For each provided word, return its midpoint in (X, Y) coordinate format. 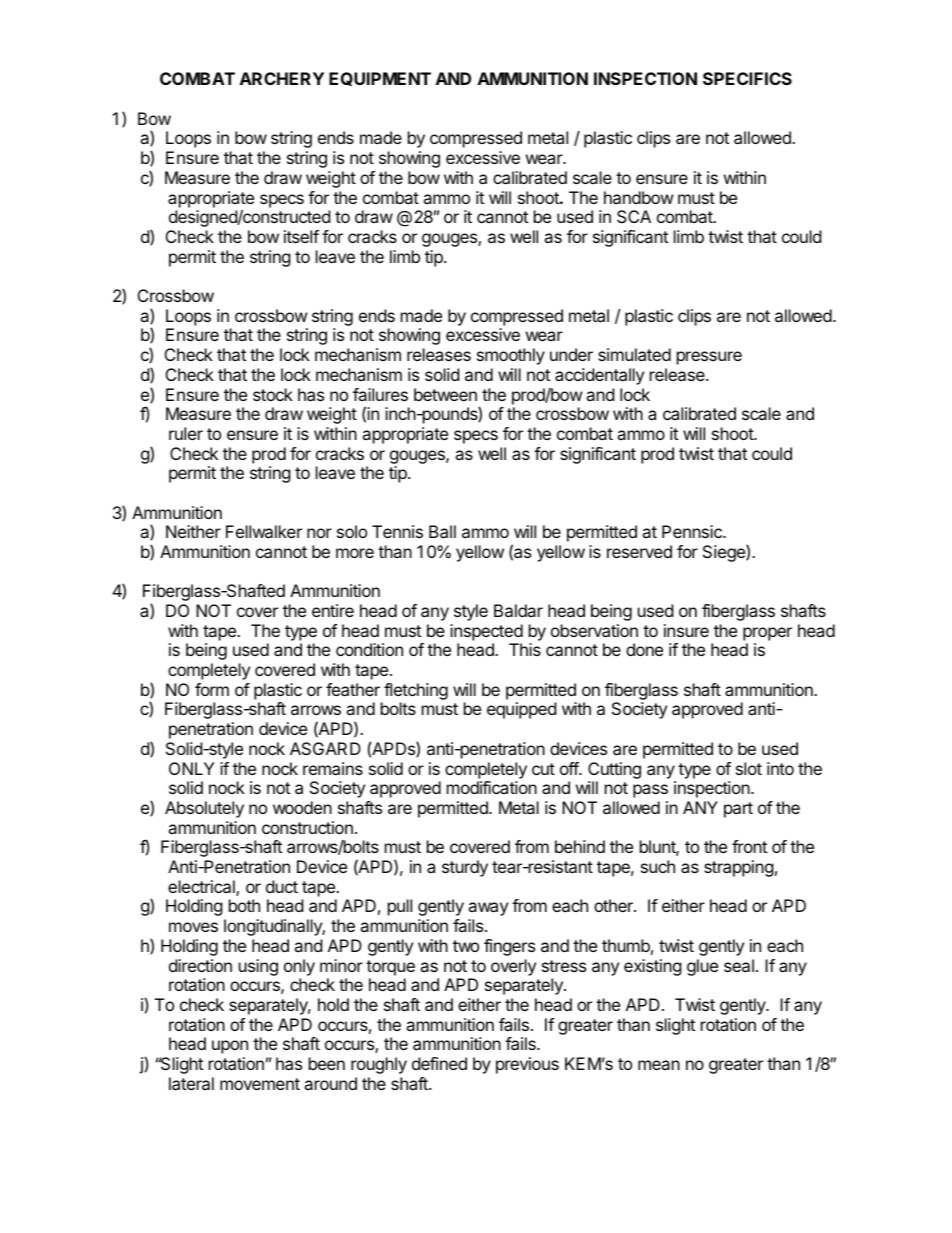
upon (230, 1047)
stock (273, 394)
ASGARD (325, 748)
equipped (521, 710)
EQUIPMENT (380, 79)
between (445, 394)
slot (749, 768)
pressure (709, 358)
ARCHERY (282, 78)
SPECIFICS (747, 78)
